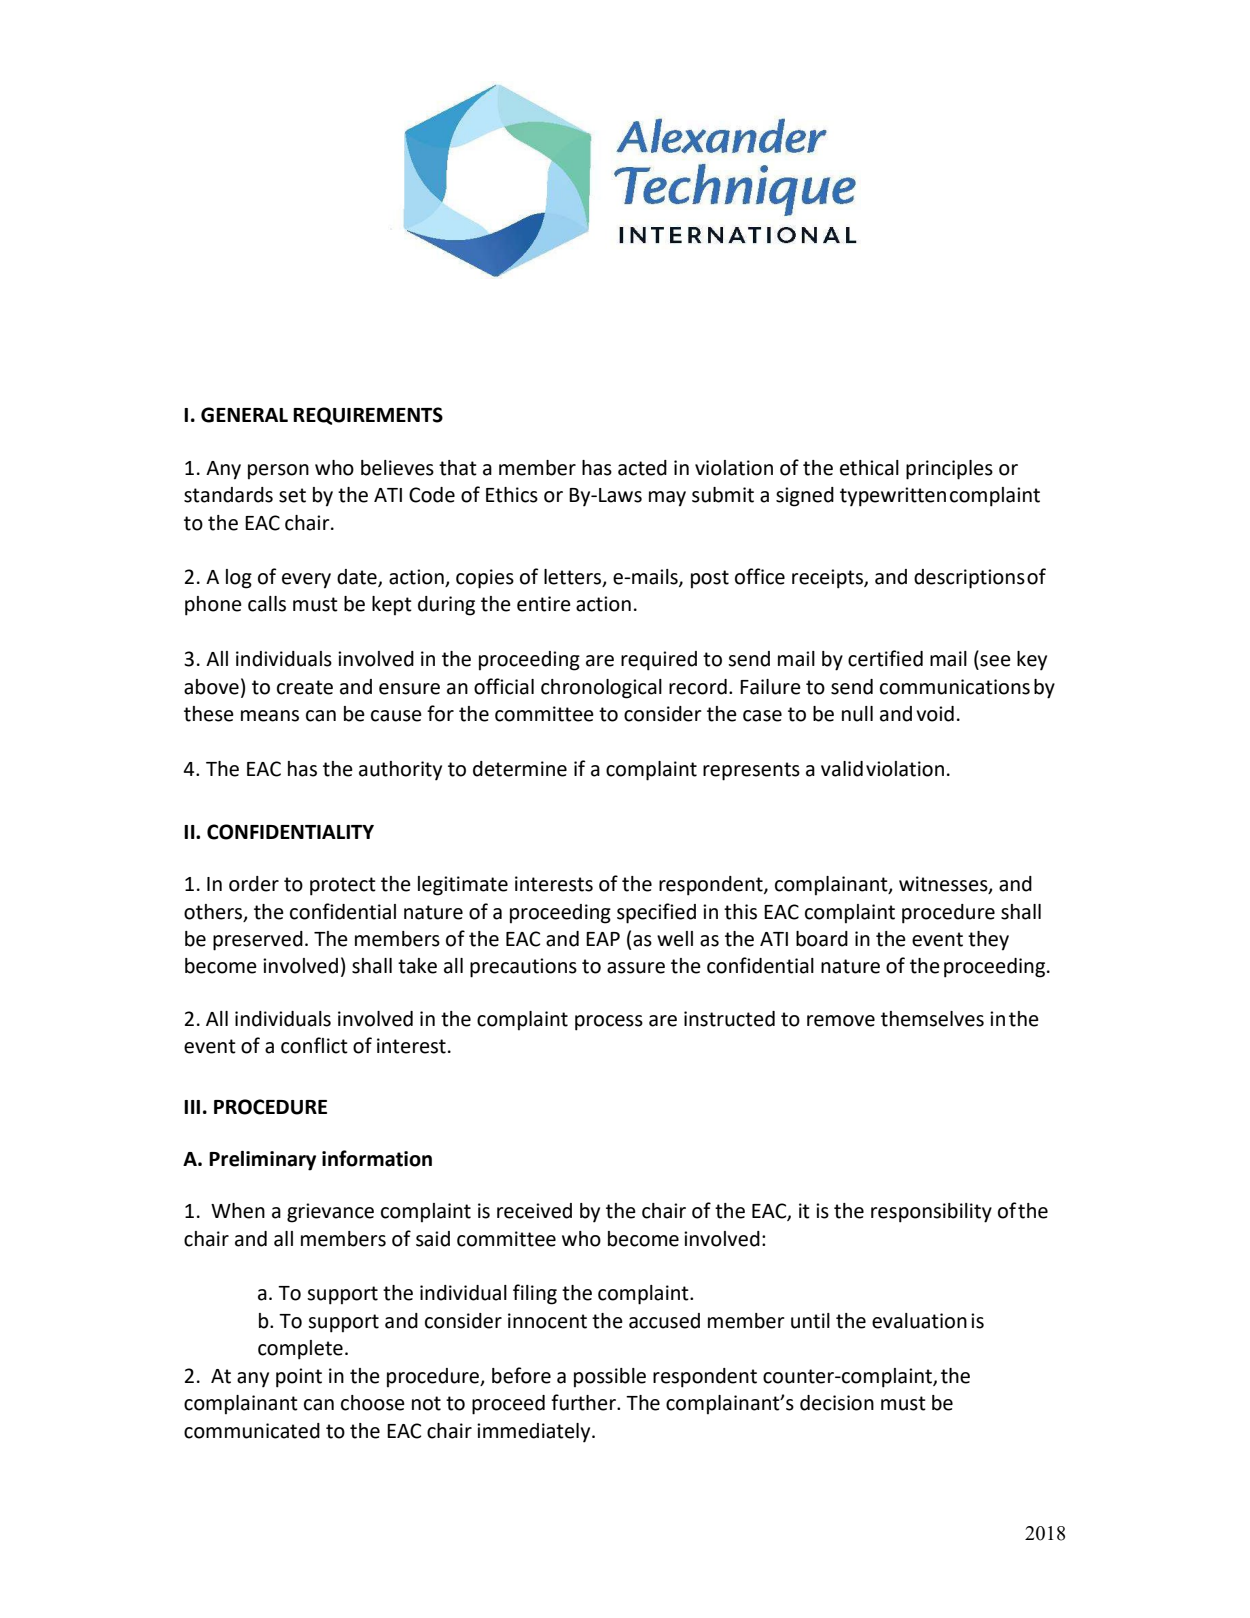 The image size is (1250, 1618). Describe the element at coordinates (299, 1378) in the screenshot. I see `point` at that location.
